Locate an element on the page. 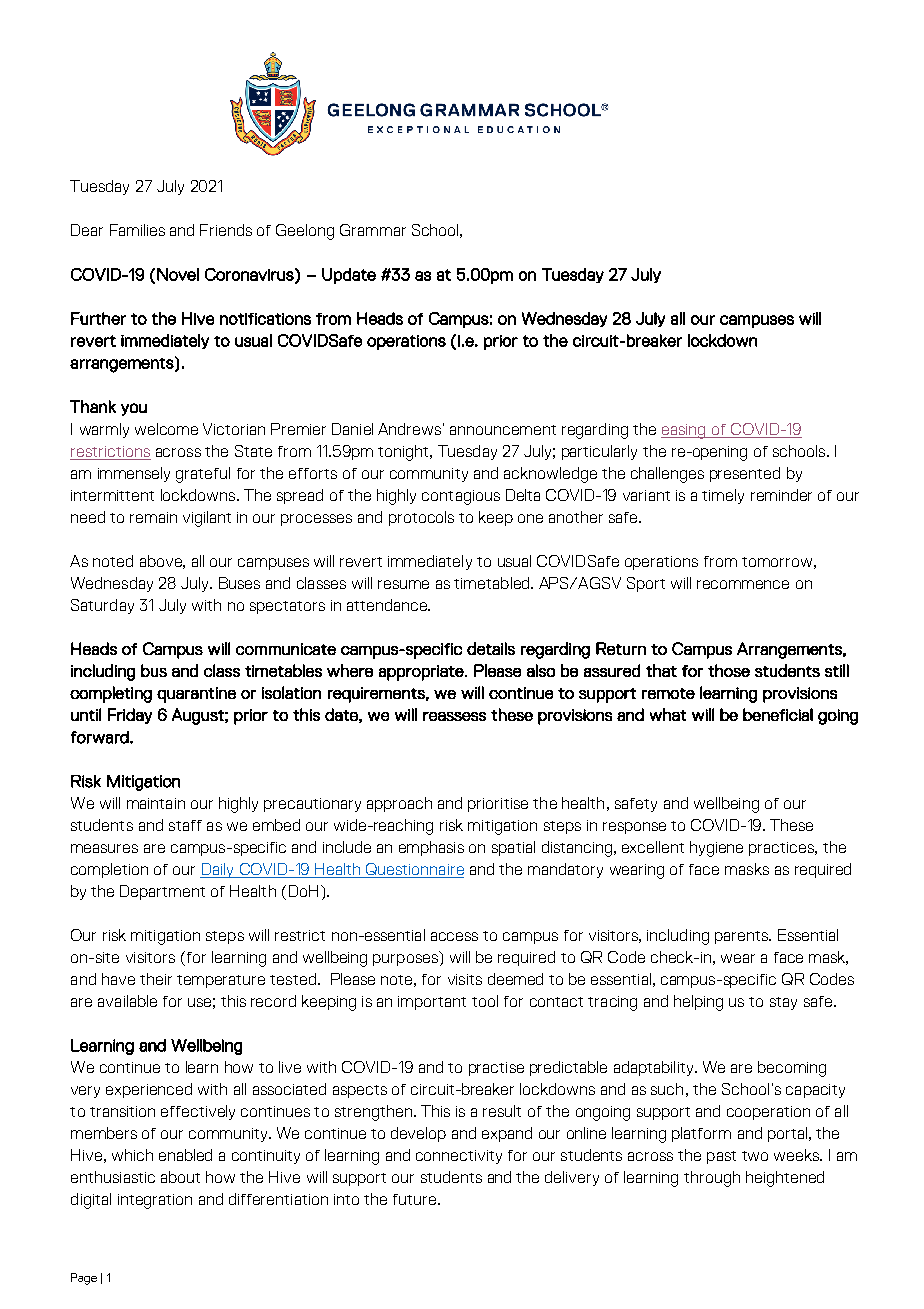 The image size is (924, 1309). easing is located at coordinates (684, 431).
